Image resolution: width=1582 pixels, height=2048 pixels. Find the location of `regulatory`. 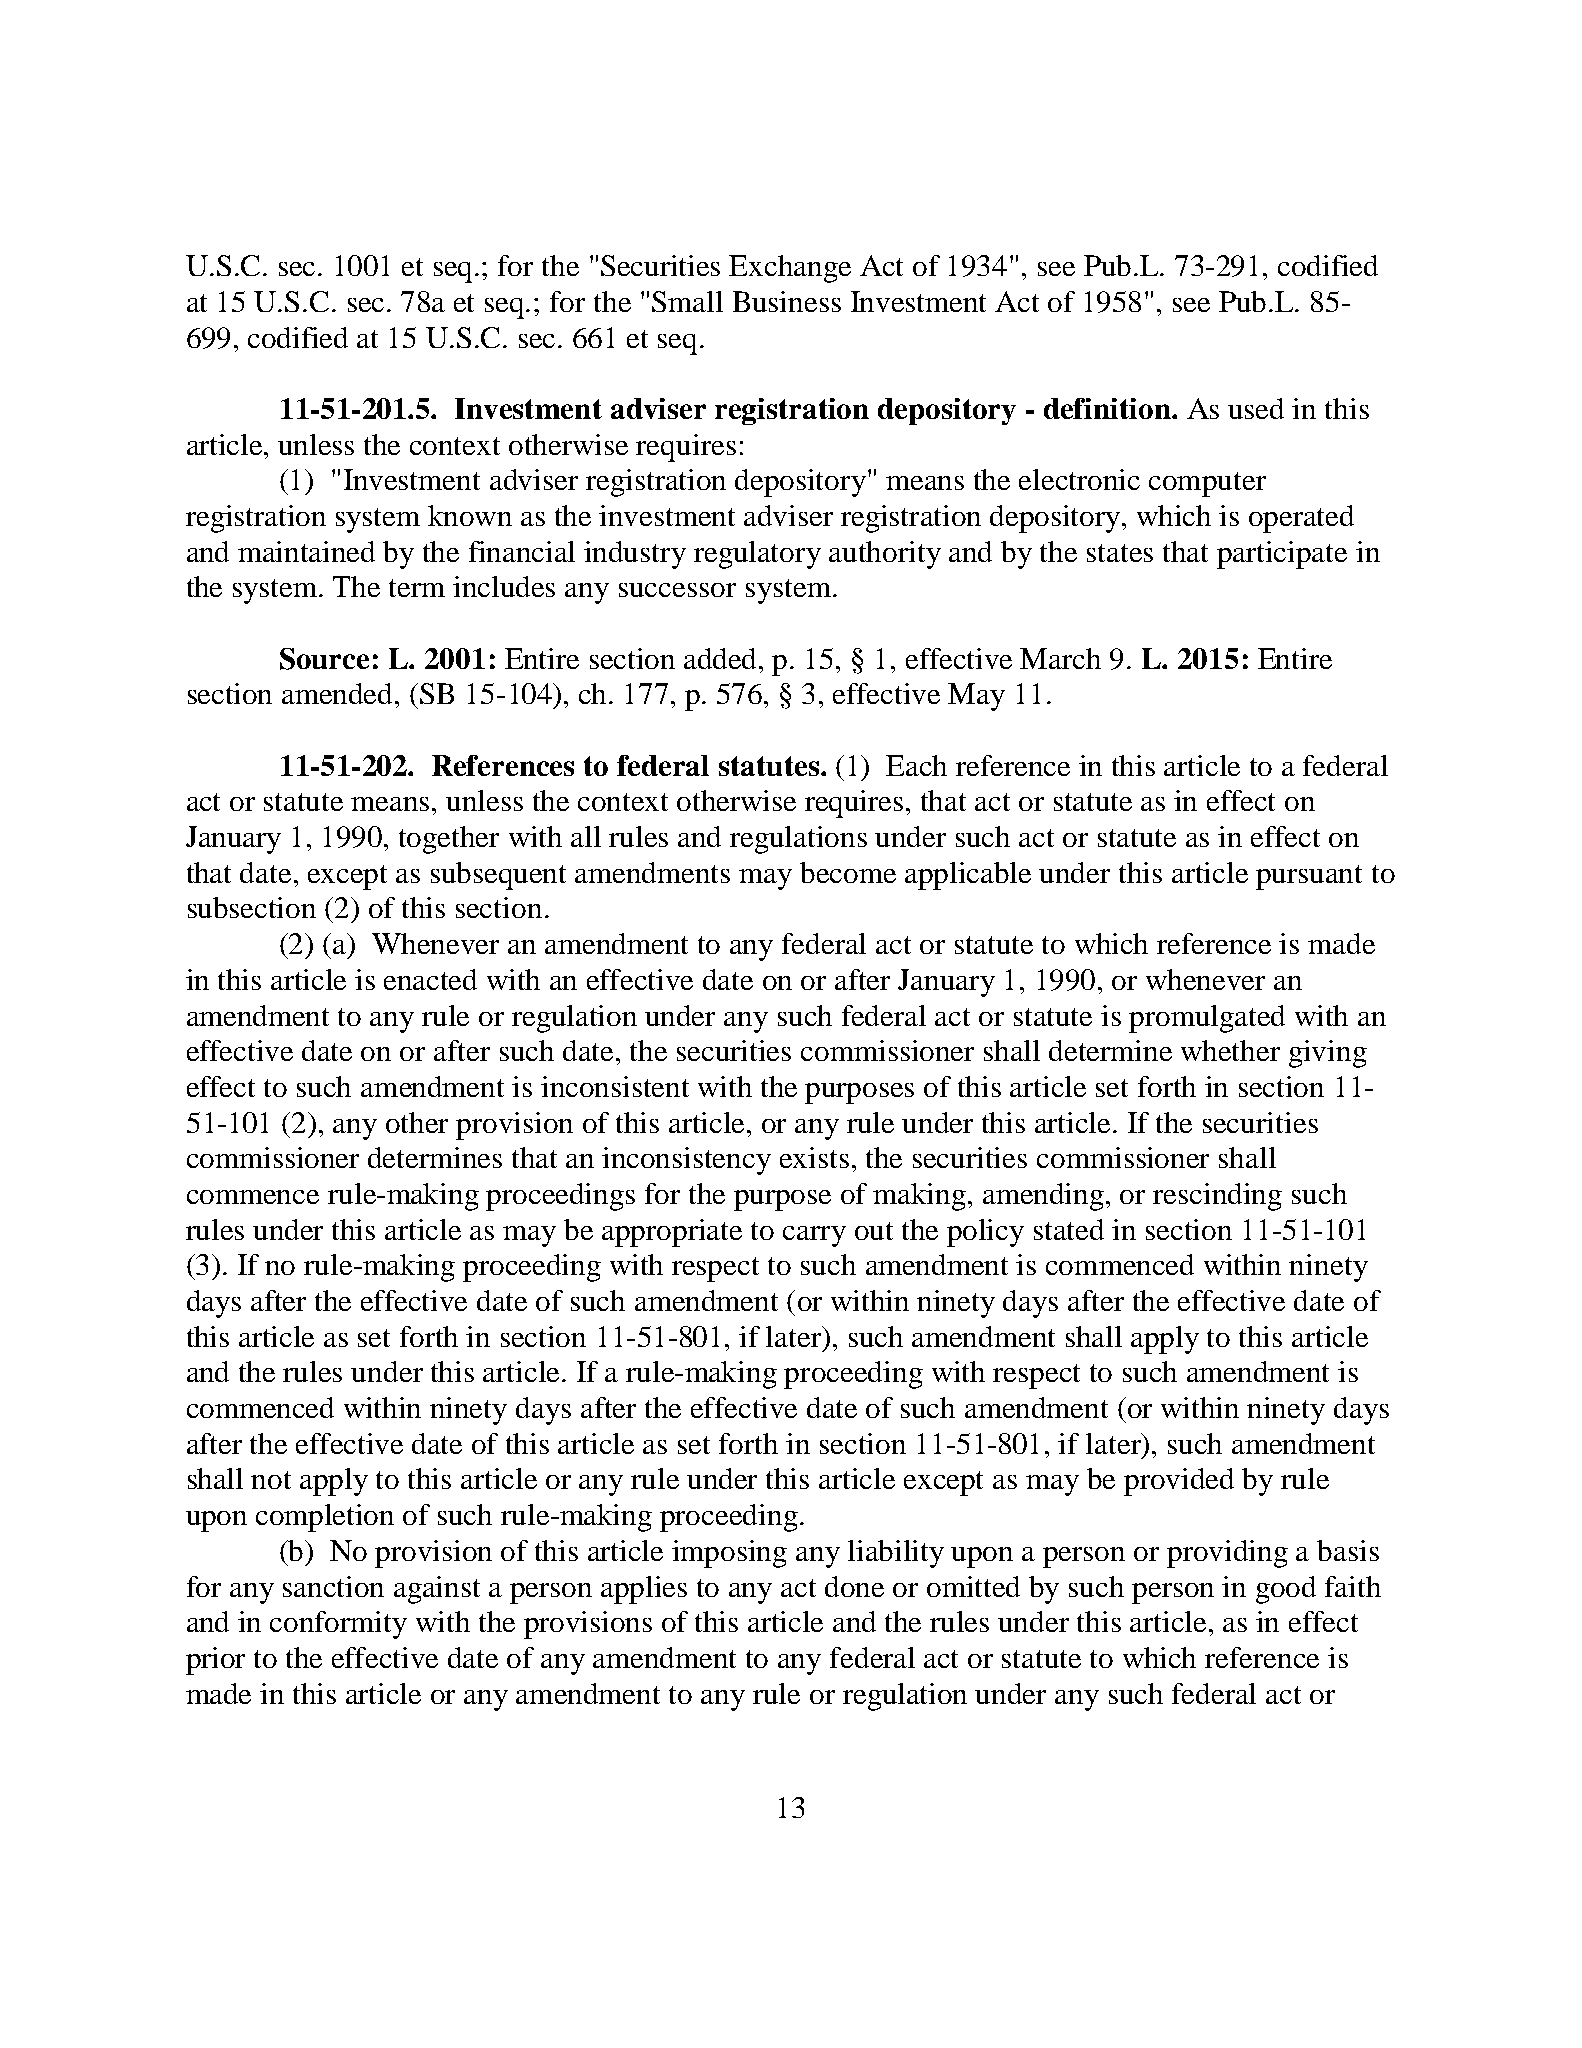

regulatory is located at coordinates (757, 555).
